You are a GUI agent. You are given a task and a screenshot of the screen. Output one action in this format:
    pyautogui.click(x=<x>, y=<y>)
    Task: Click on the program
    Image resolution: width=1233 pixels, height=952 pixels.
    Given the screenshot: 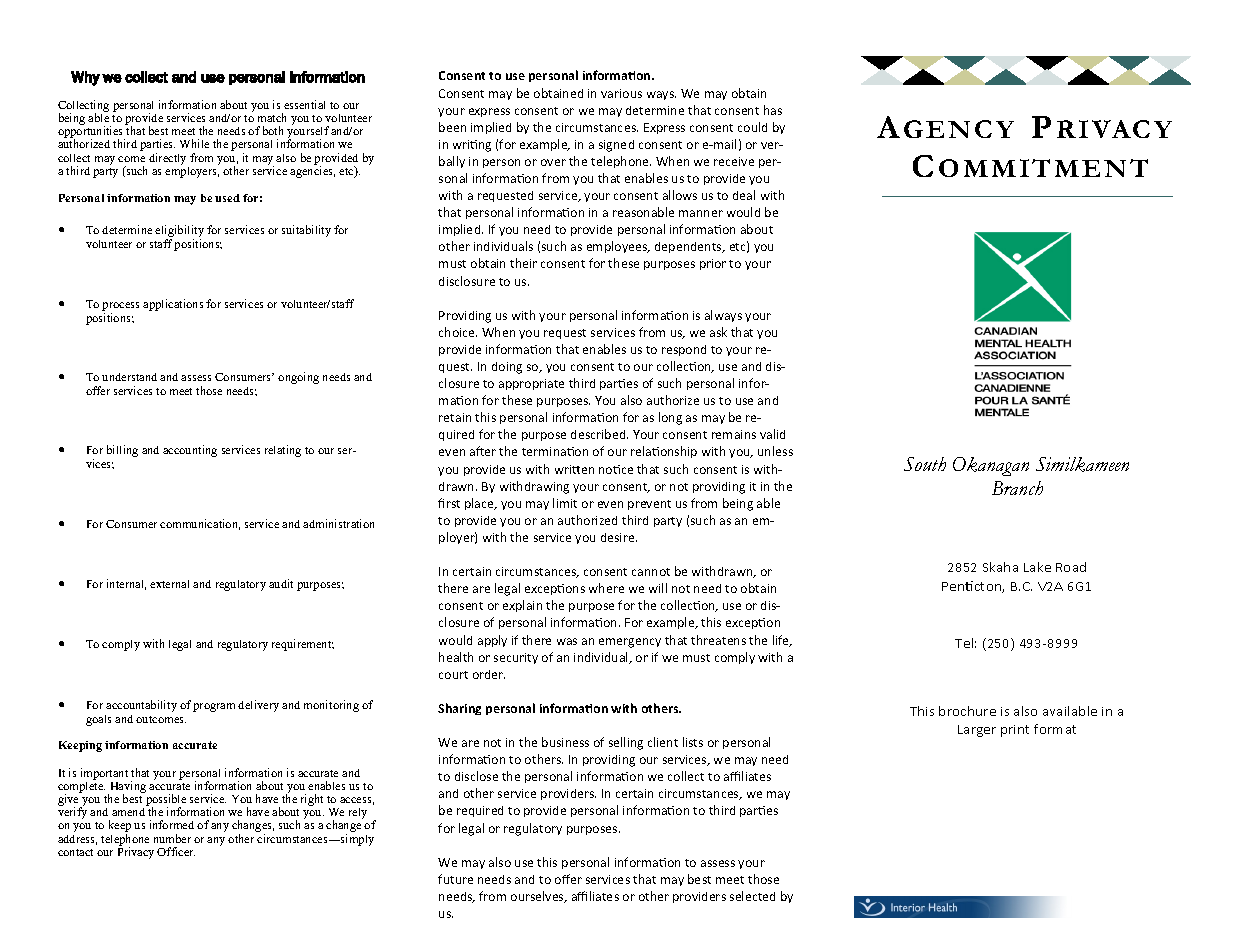 What is the action you would take?
    pyautogui.click(x=214, y=707)
